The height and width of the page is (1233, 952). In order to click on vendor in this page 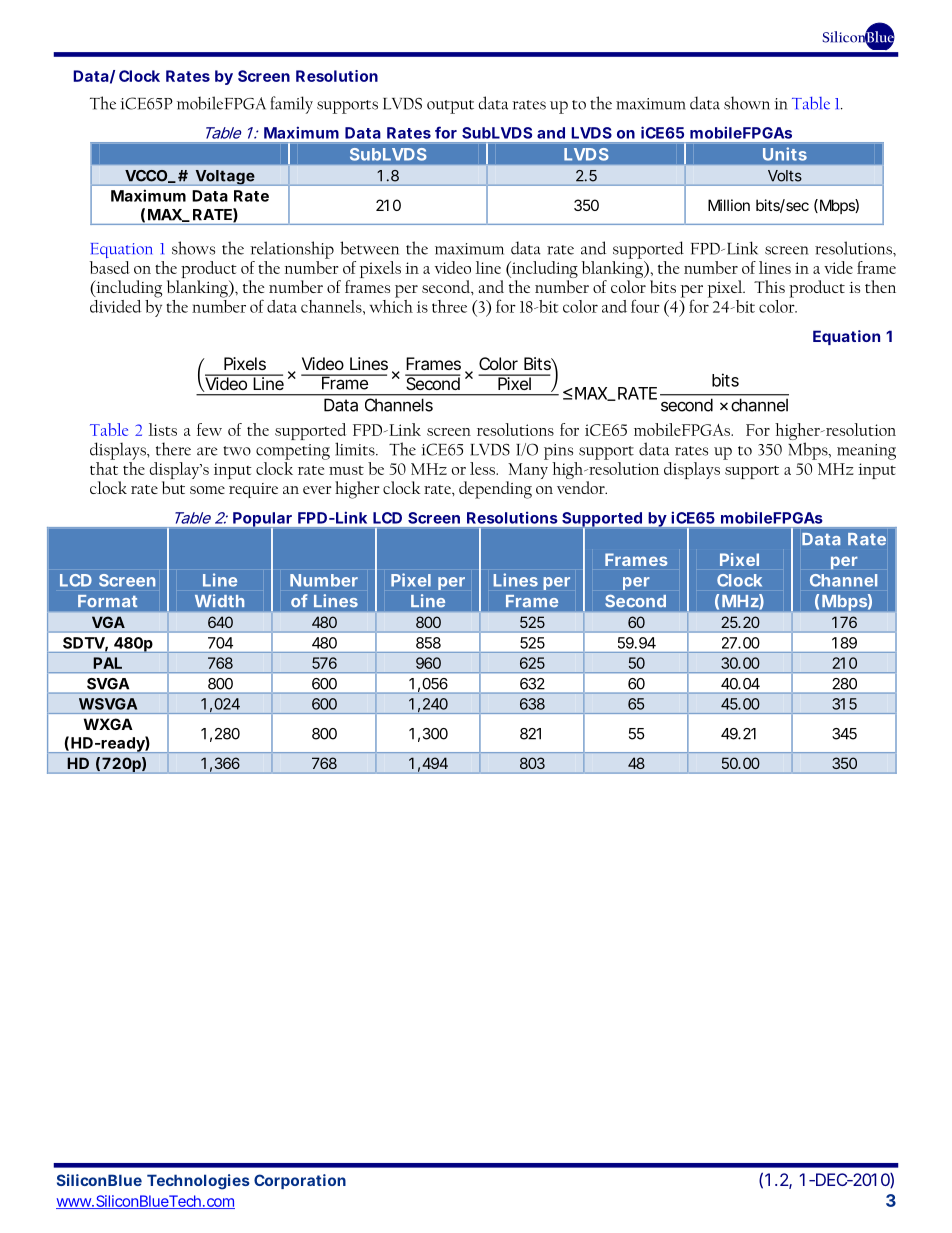, I will do `click(582, 487)`.
